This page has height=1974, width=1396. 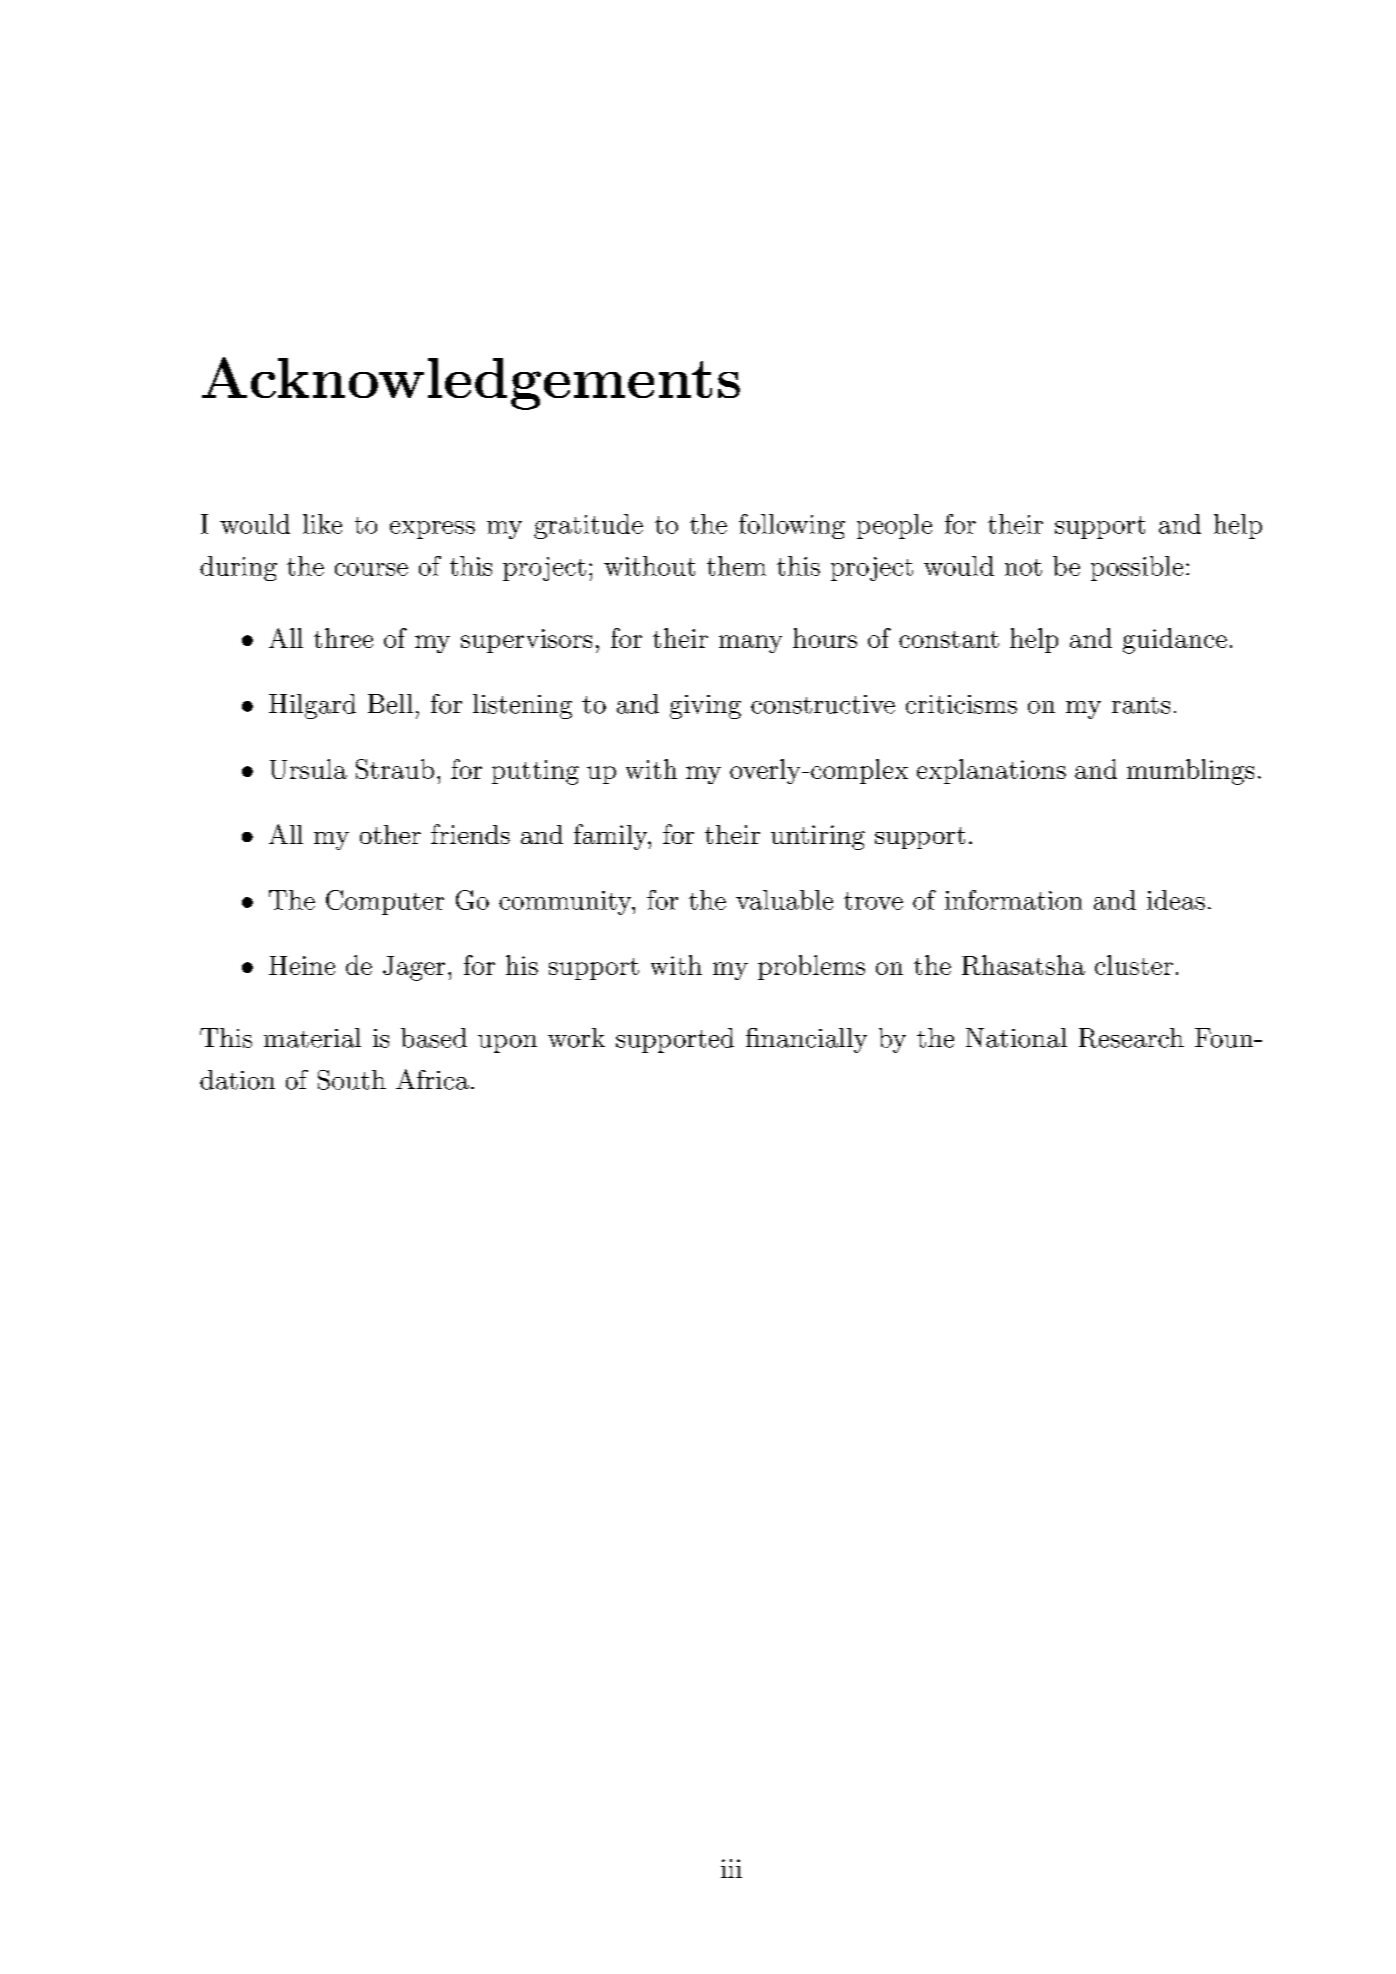 I want to click on following, so click(x=792, y=526).
